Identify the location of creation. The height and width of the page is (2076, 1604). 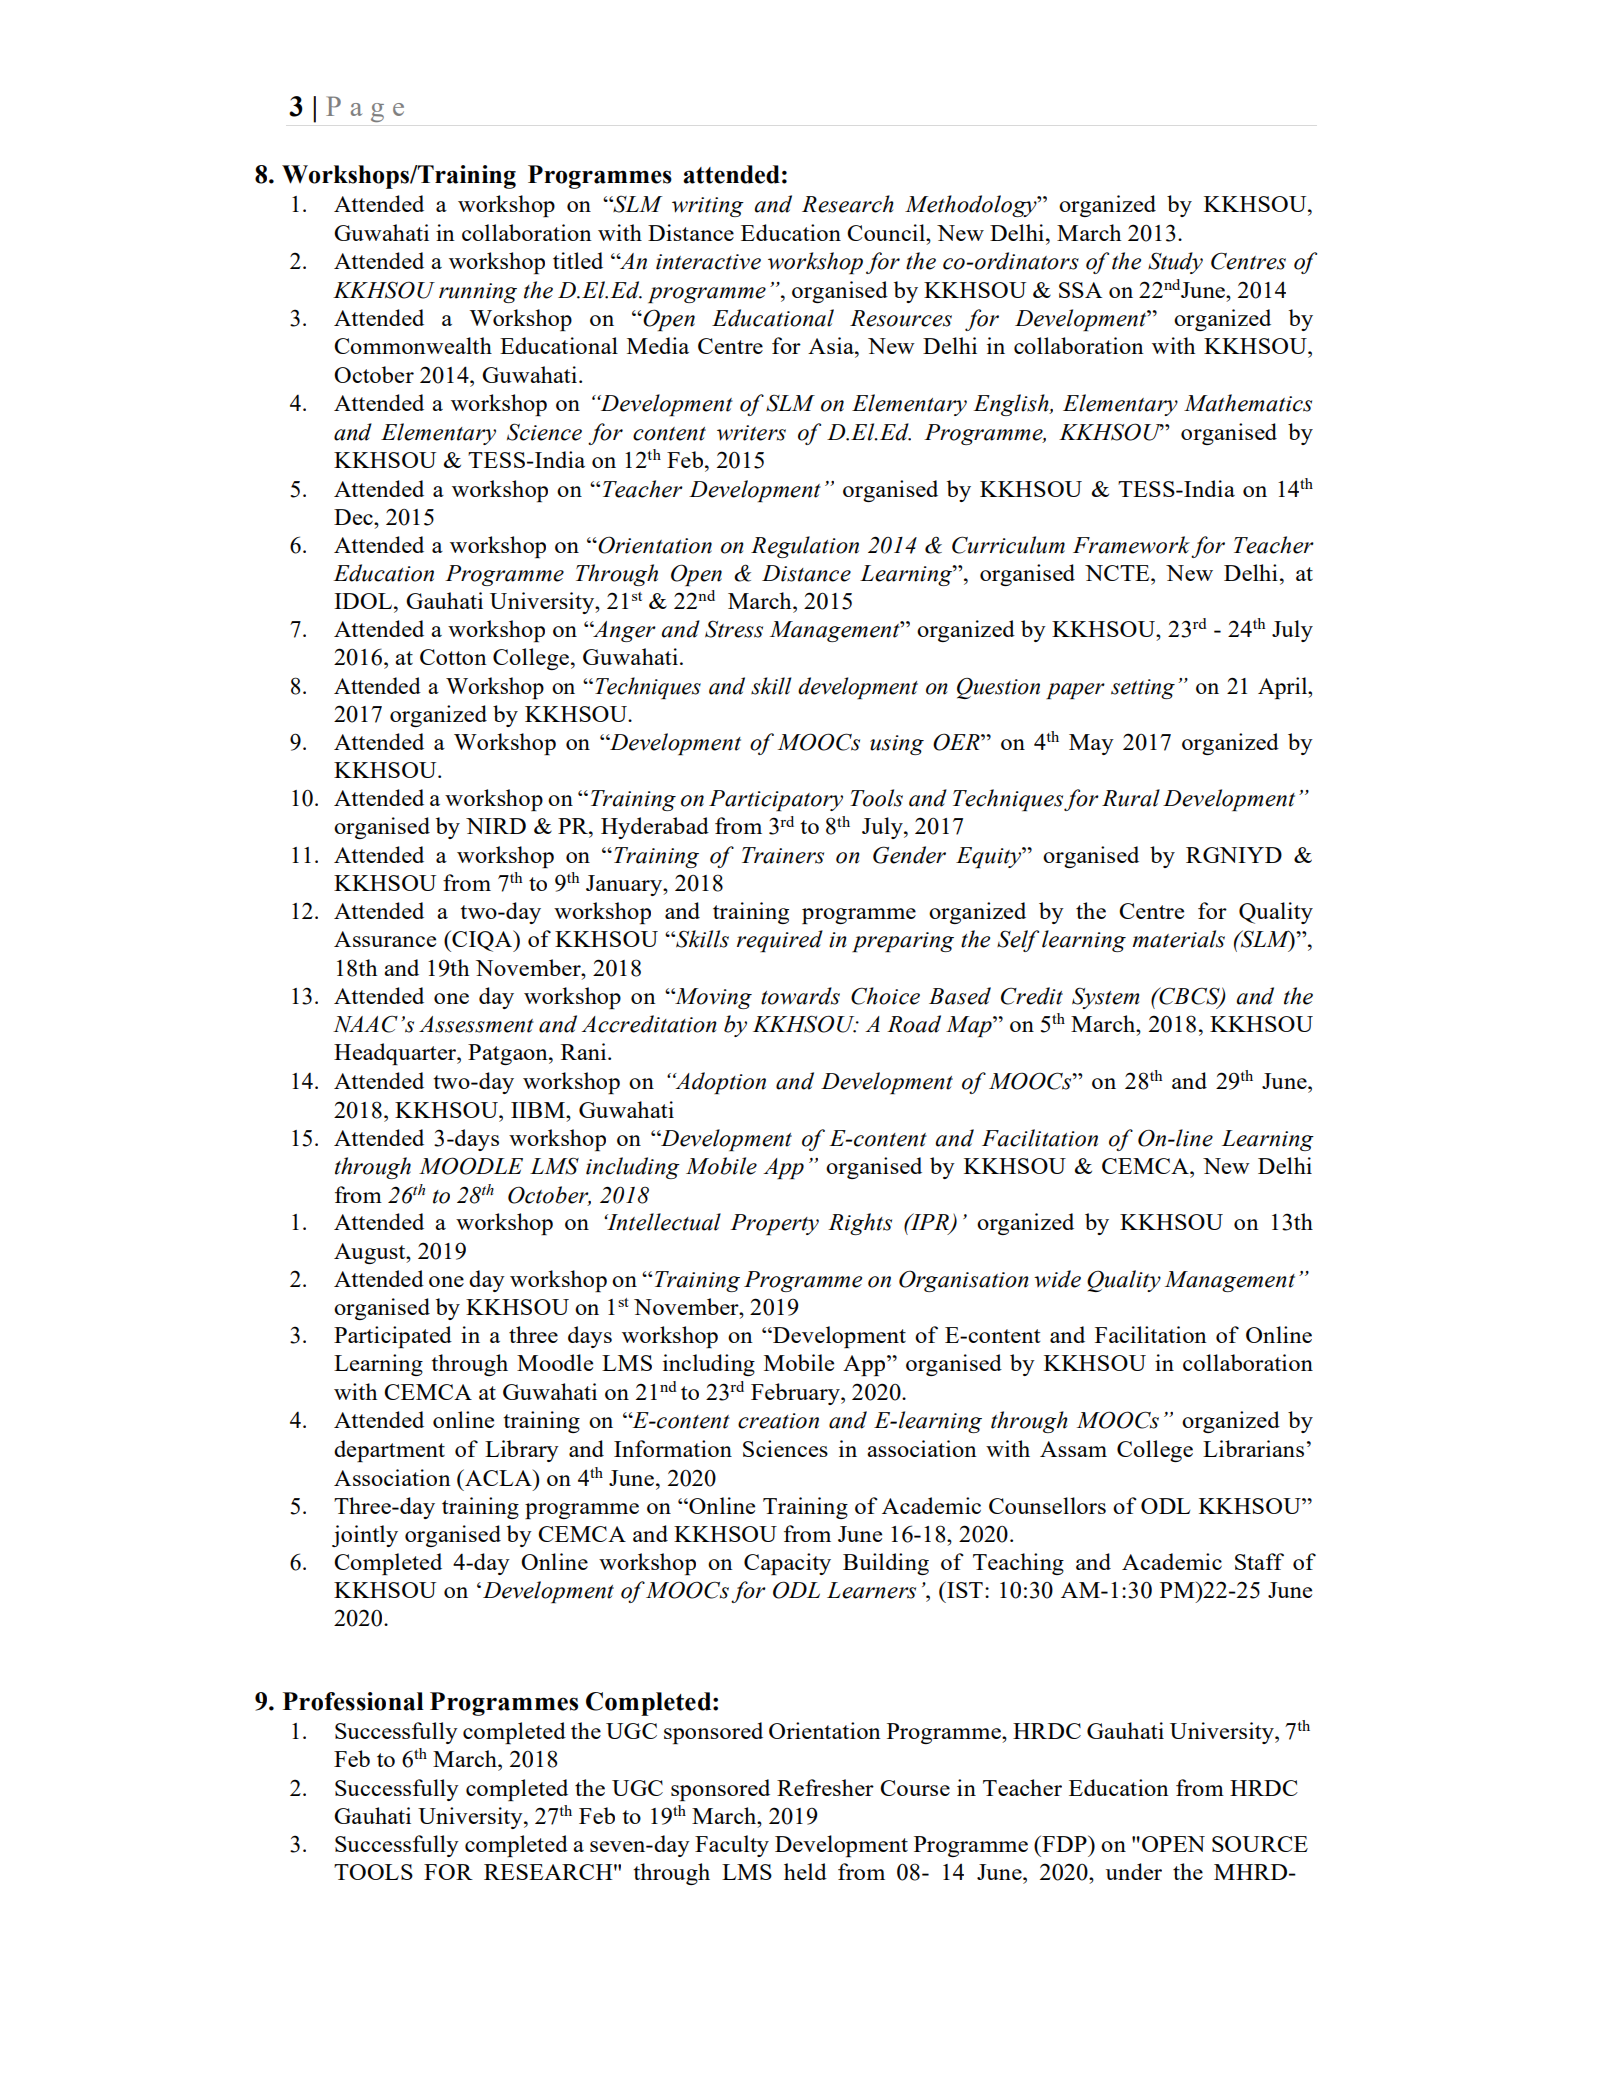
(778, 1421).
